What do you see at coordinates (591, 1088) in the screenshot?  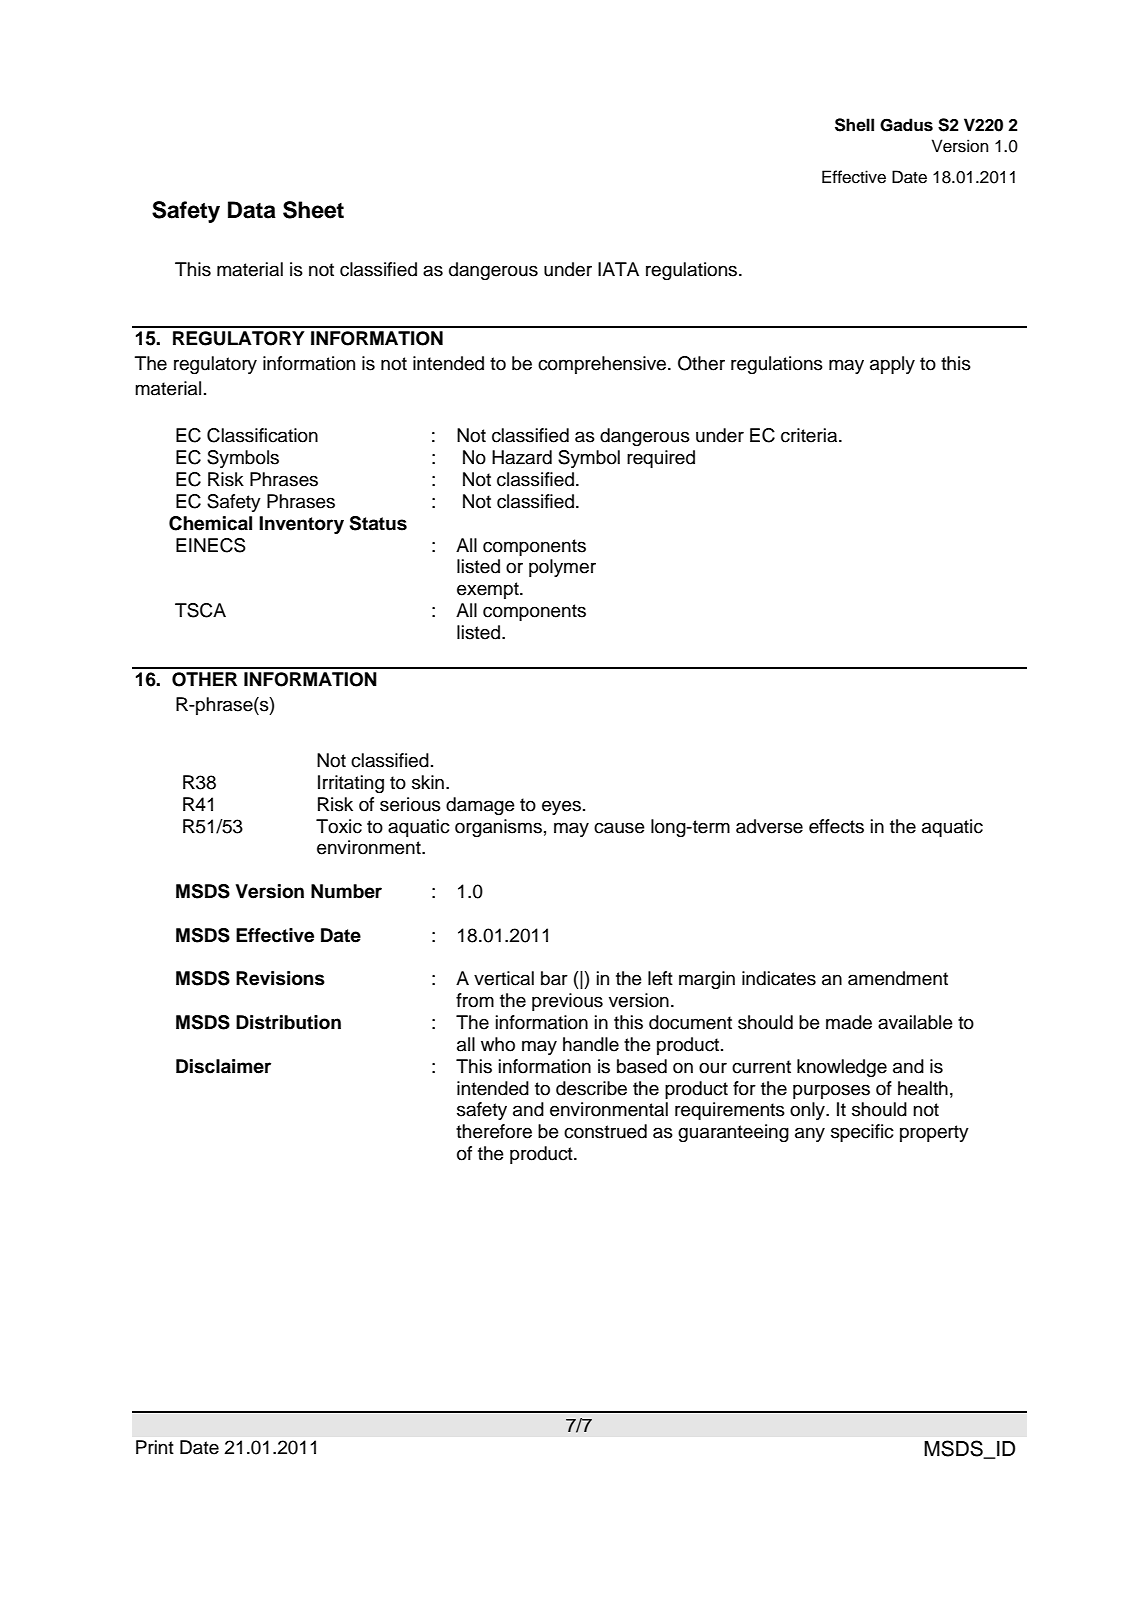 I see `describe` at bounding box center [591, 1088].
